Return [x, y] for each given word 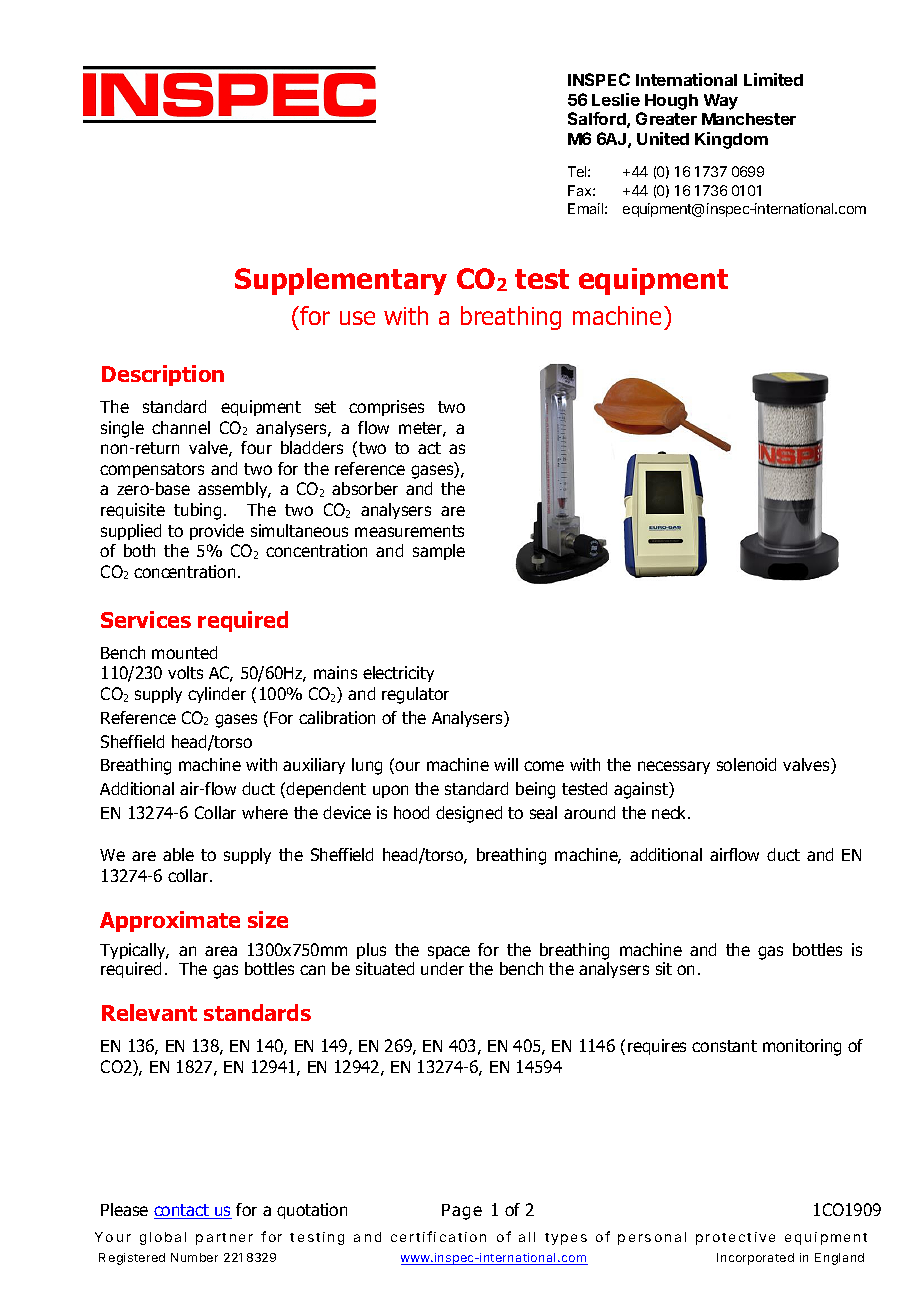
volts [185, 672]
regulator [415, 695]
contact [182, 1211]
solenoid [746, 764]
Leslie [616, 99]
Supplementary [341, 281]
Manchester [749, 119]
